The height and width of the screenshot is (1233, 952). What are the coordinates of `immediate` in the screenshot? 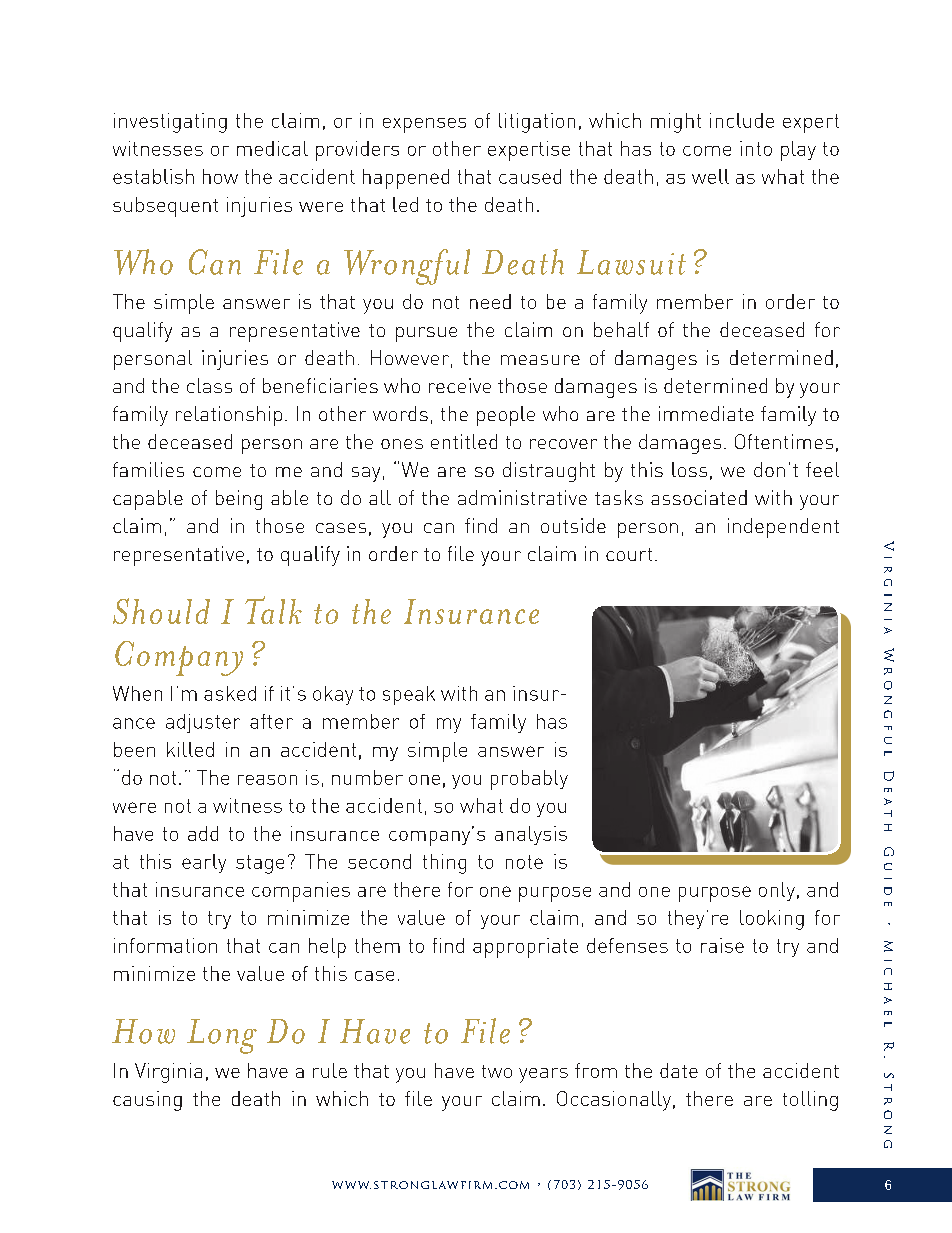 It's located at (706, 413).
